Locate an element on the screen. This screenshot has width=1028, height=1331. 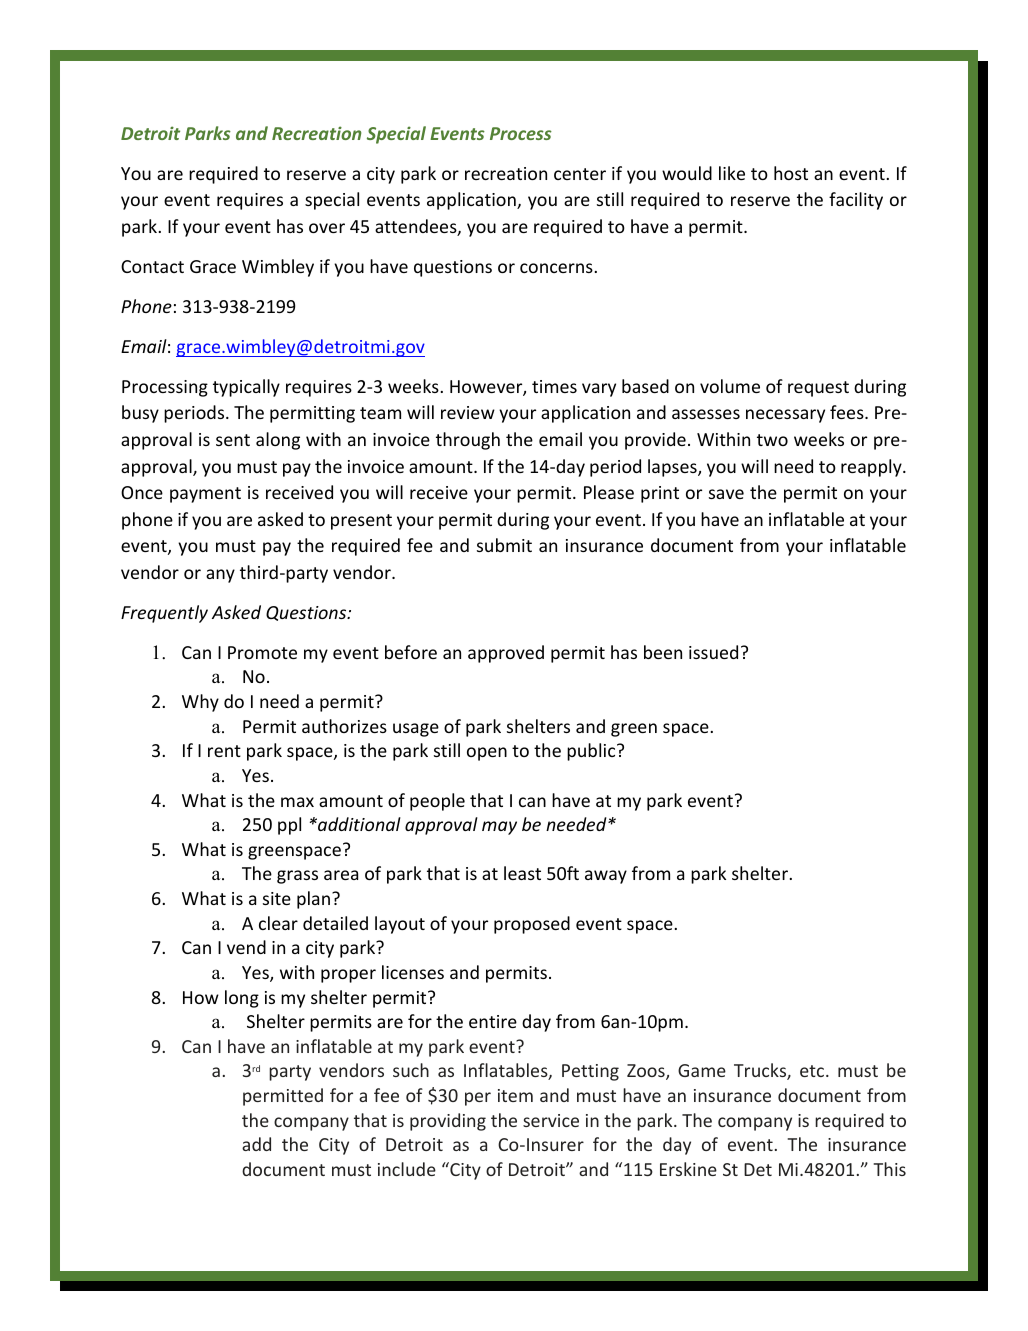
over is located at coordinates (327, 228).
